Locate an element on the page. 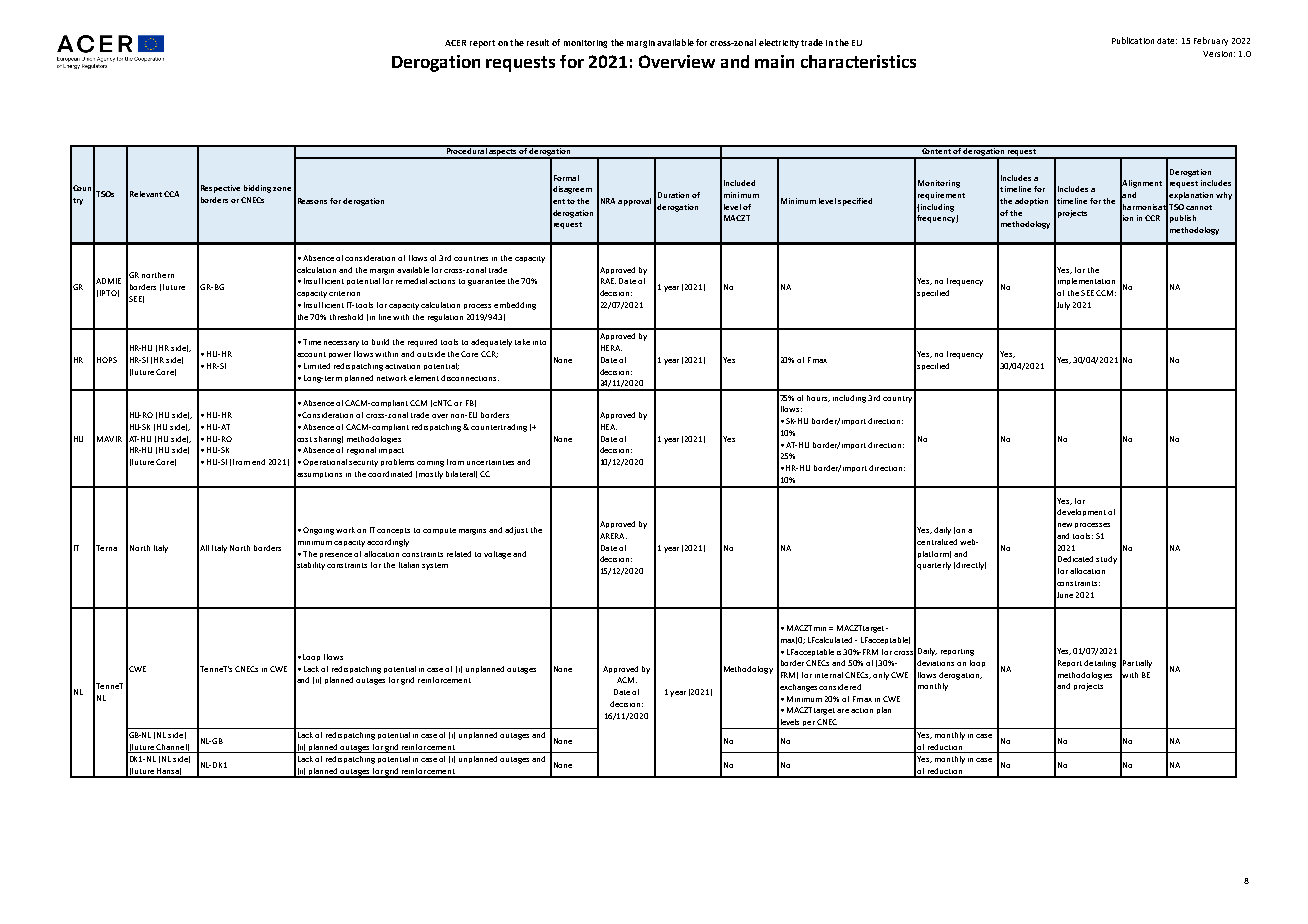  uncertainties is located at coordinates (490, 462).
